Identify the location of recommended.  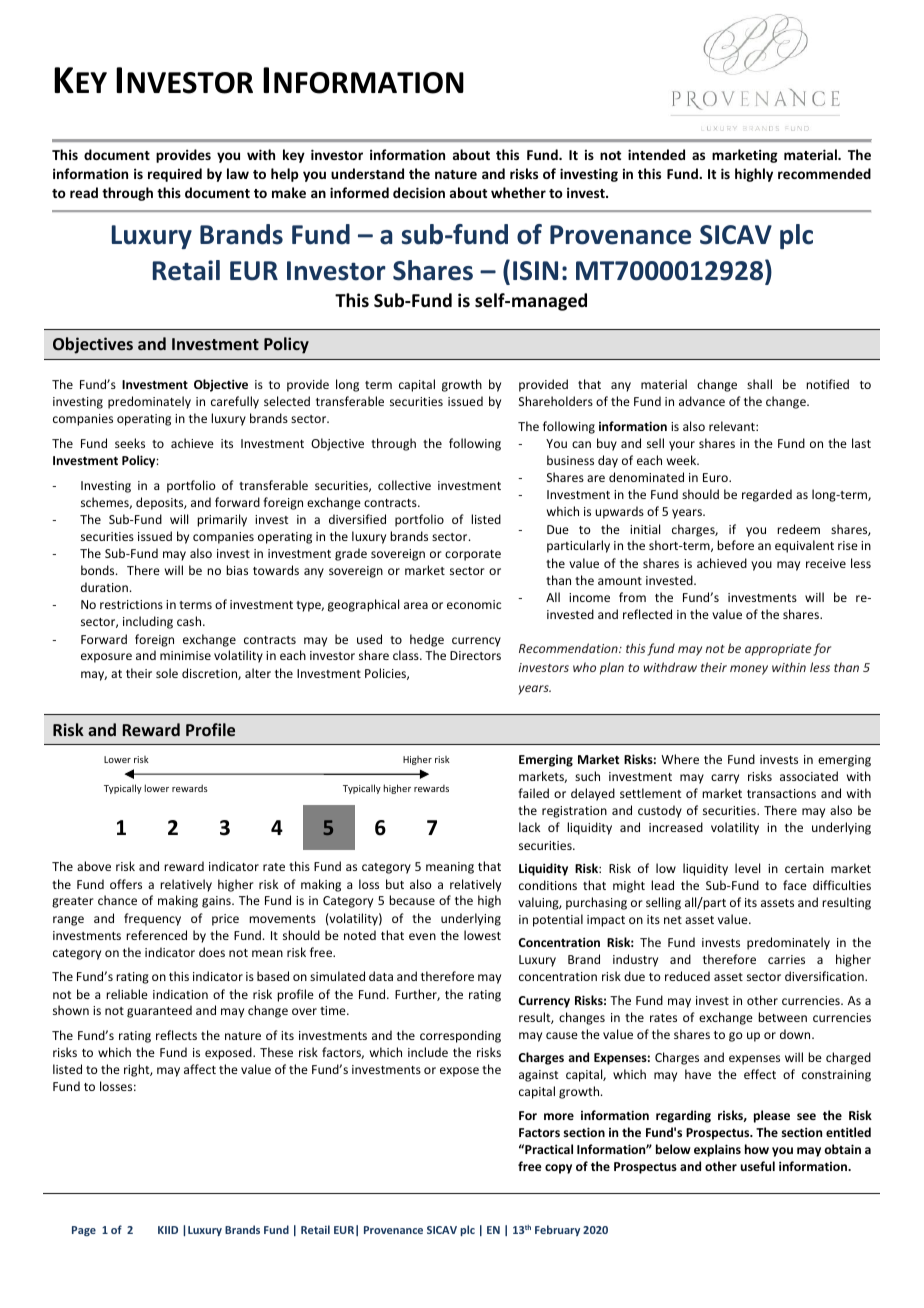
(824, 173).
